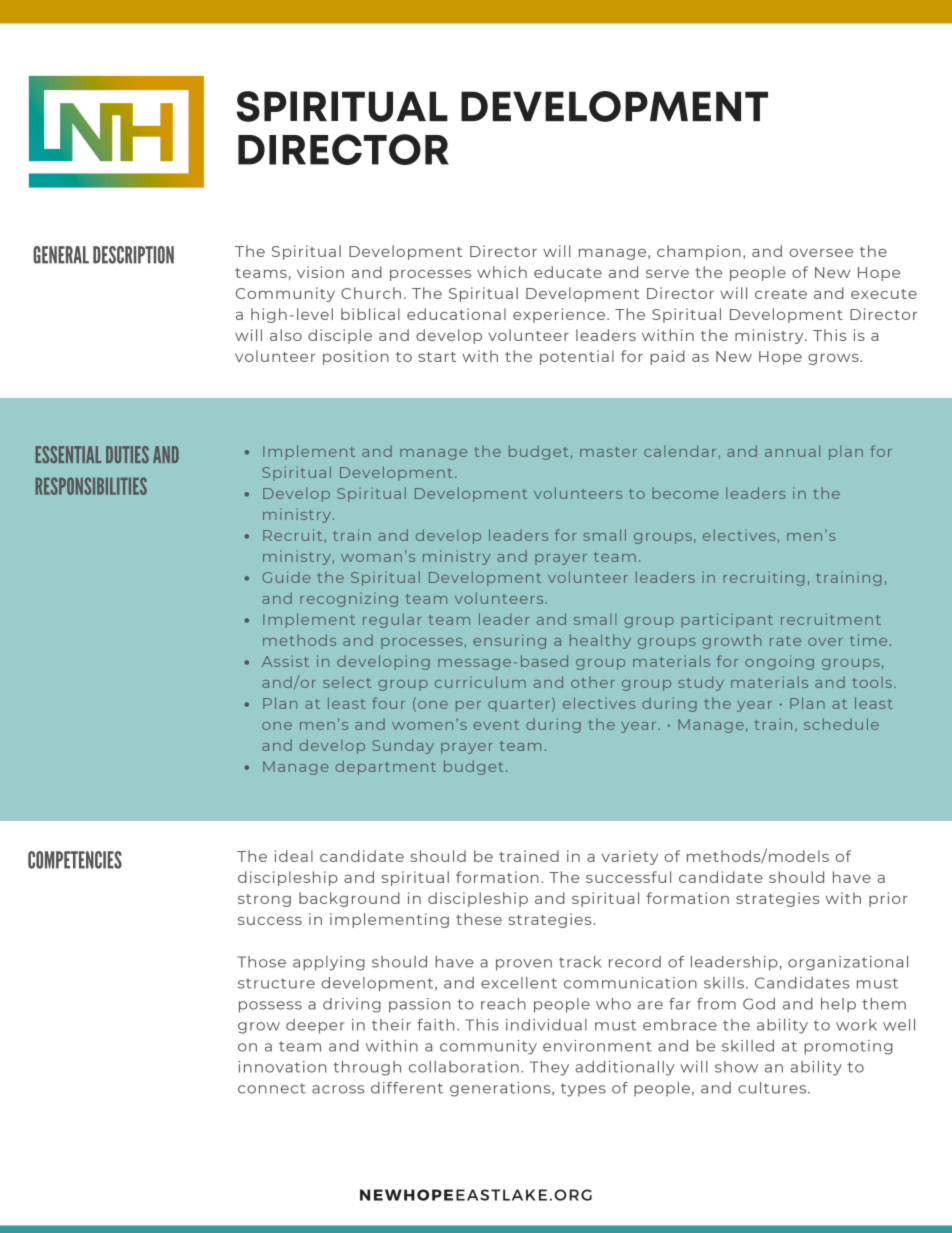  I want to click on vision, so click(320, 272).
